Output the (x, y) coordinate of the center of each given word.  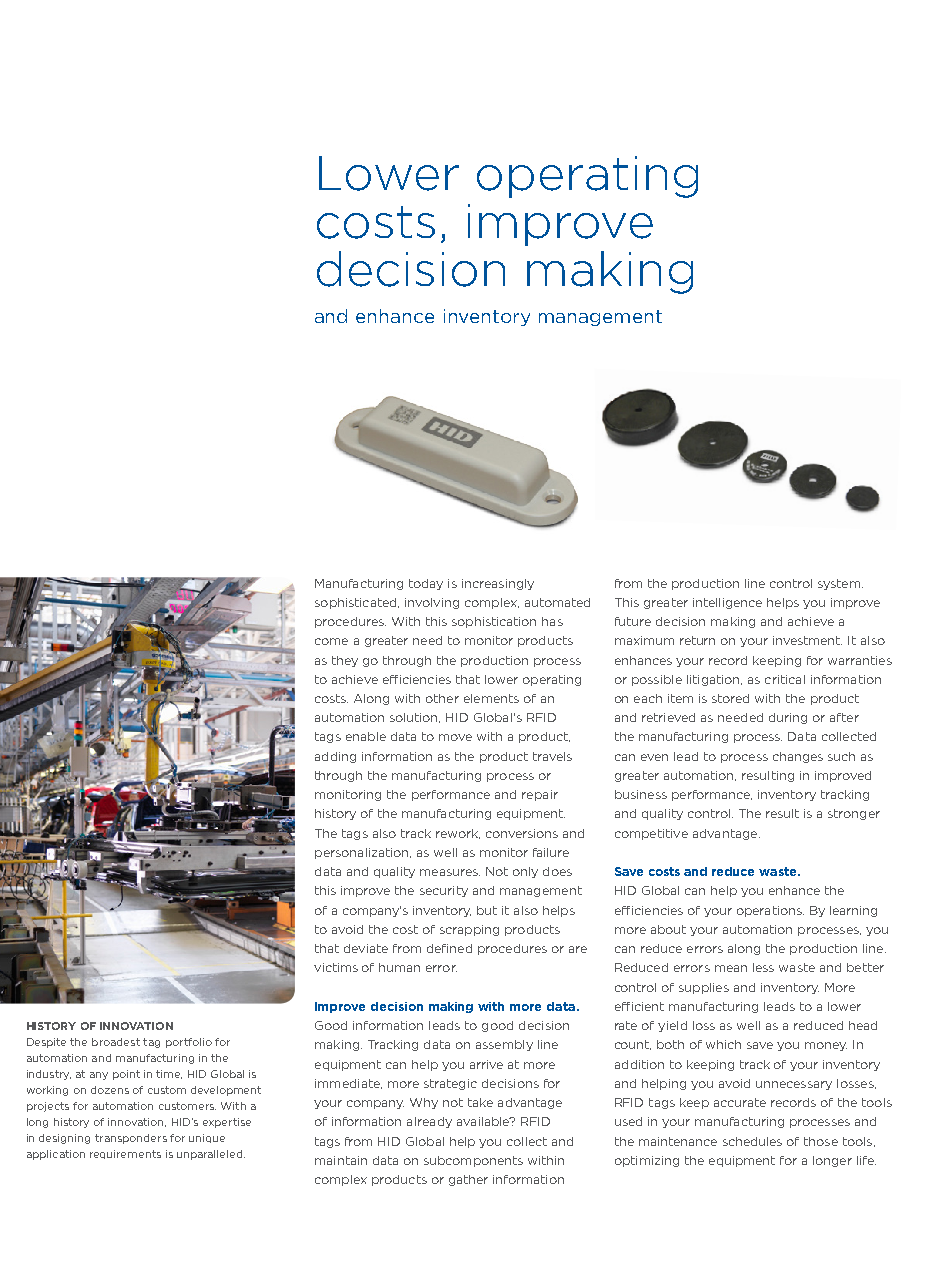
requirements (125, 1154)
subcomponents (473, 1161)
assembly (504, 1045)
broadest (116, 1042)
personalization (363, 853)
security (444, 891)
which (723, 1044)
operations (770, 911)
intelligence (727, 603)
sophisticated (357, 603)
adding (335, 757)
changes (798, 757)
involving (432, 603)
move (455, 737)
